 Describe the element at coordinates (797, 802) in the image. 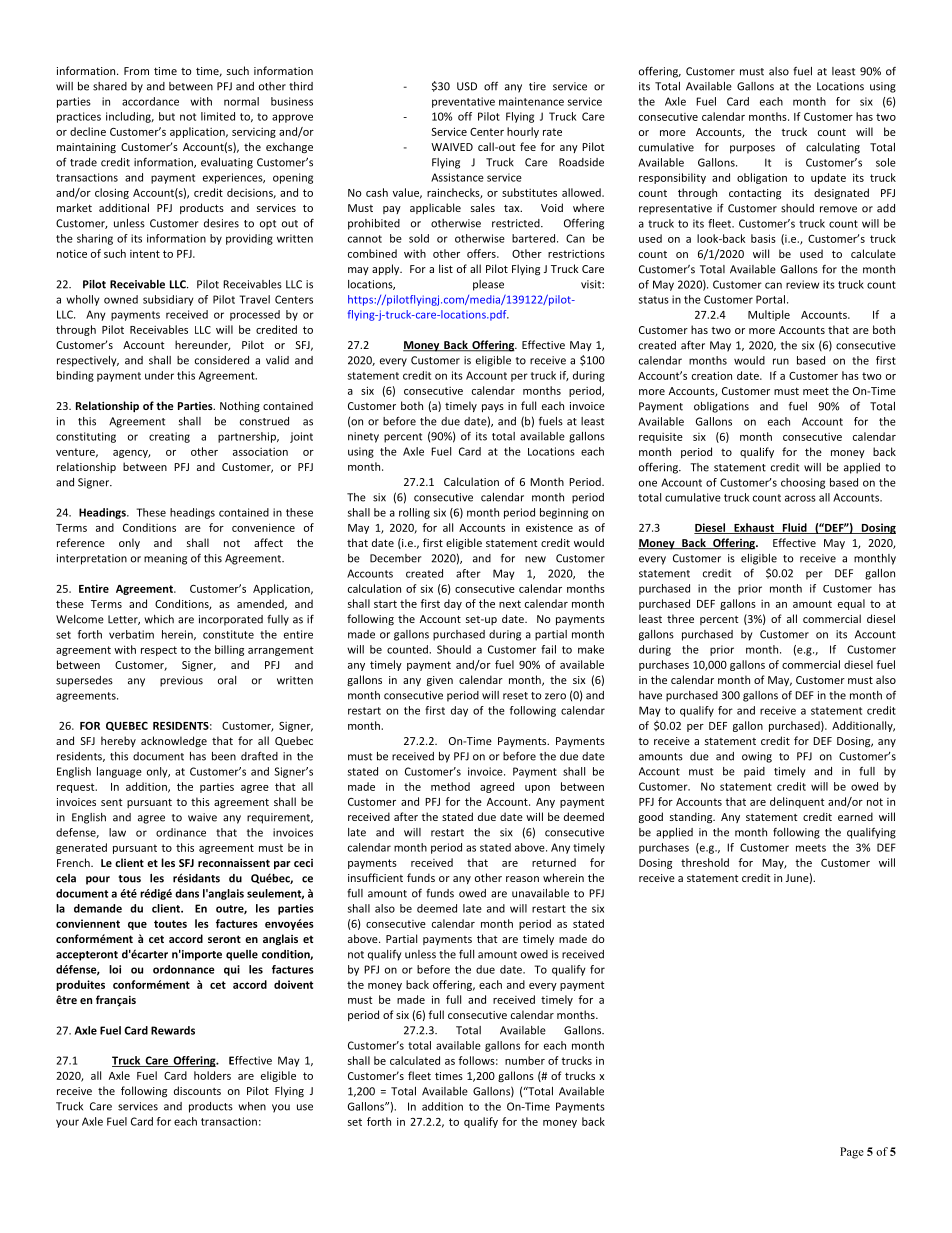

I see `delinquent` at that location.
